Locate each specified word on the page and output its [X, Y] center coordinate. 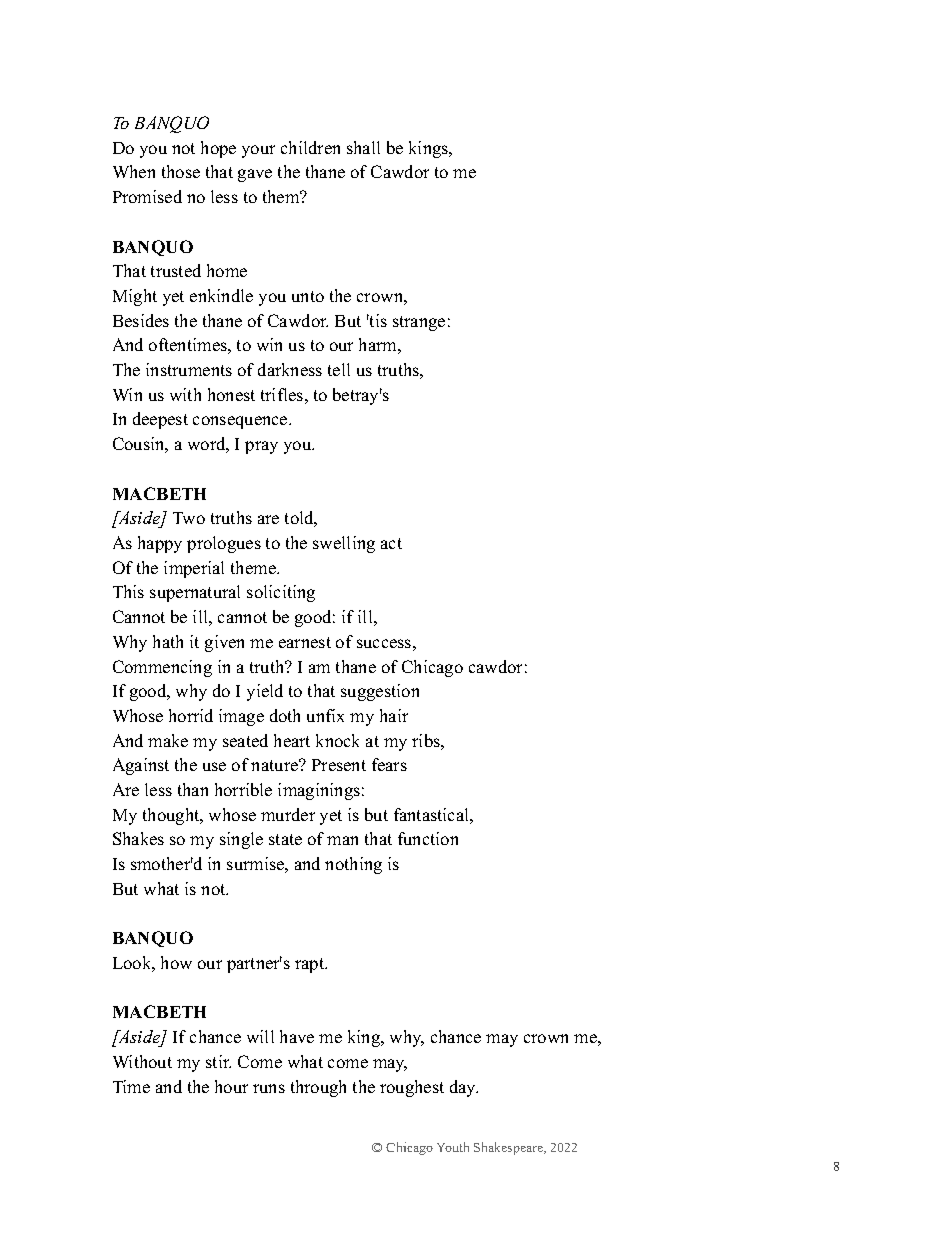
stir [218, 1061]
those [181, 171]
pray [261, 447]
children [310, 147]
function [428, 838]
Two [189, 518]
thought [172, 816]
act [391, 543]
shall [363, 147]
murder [288, 814]
